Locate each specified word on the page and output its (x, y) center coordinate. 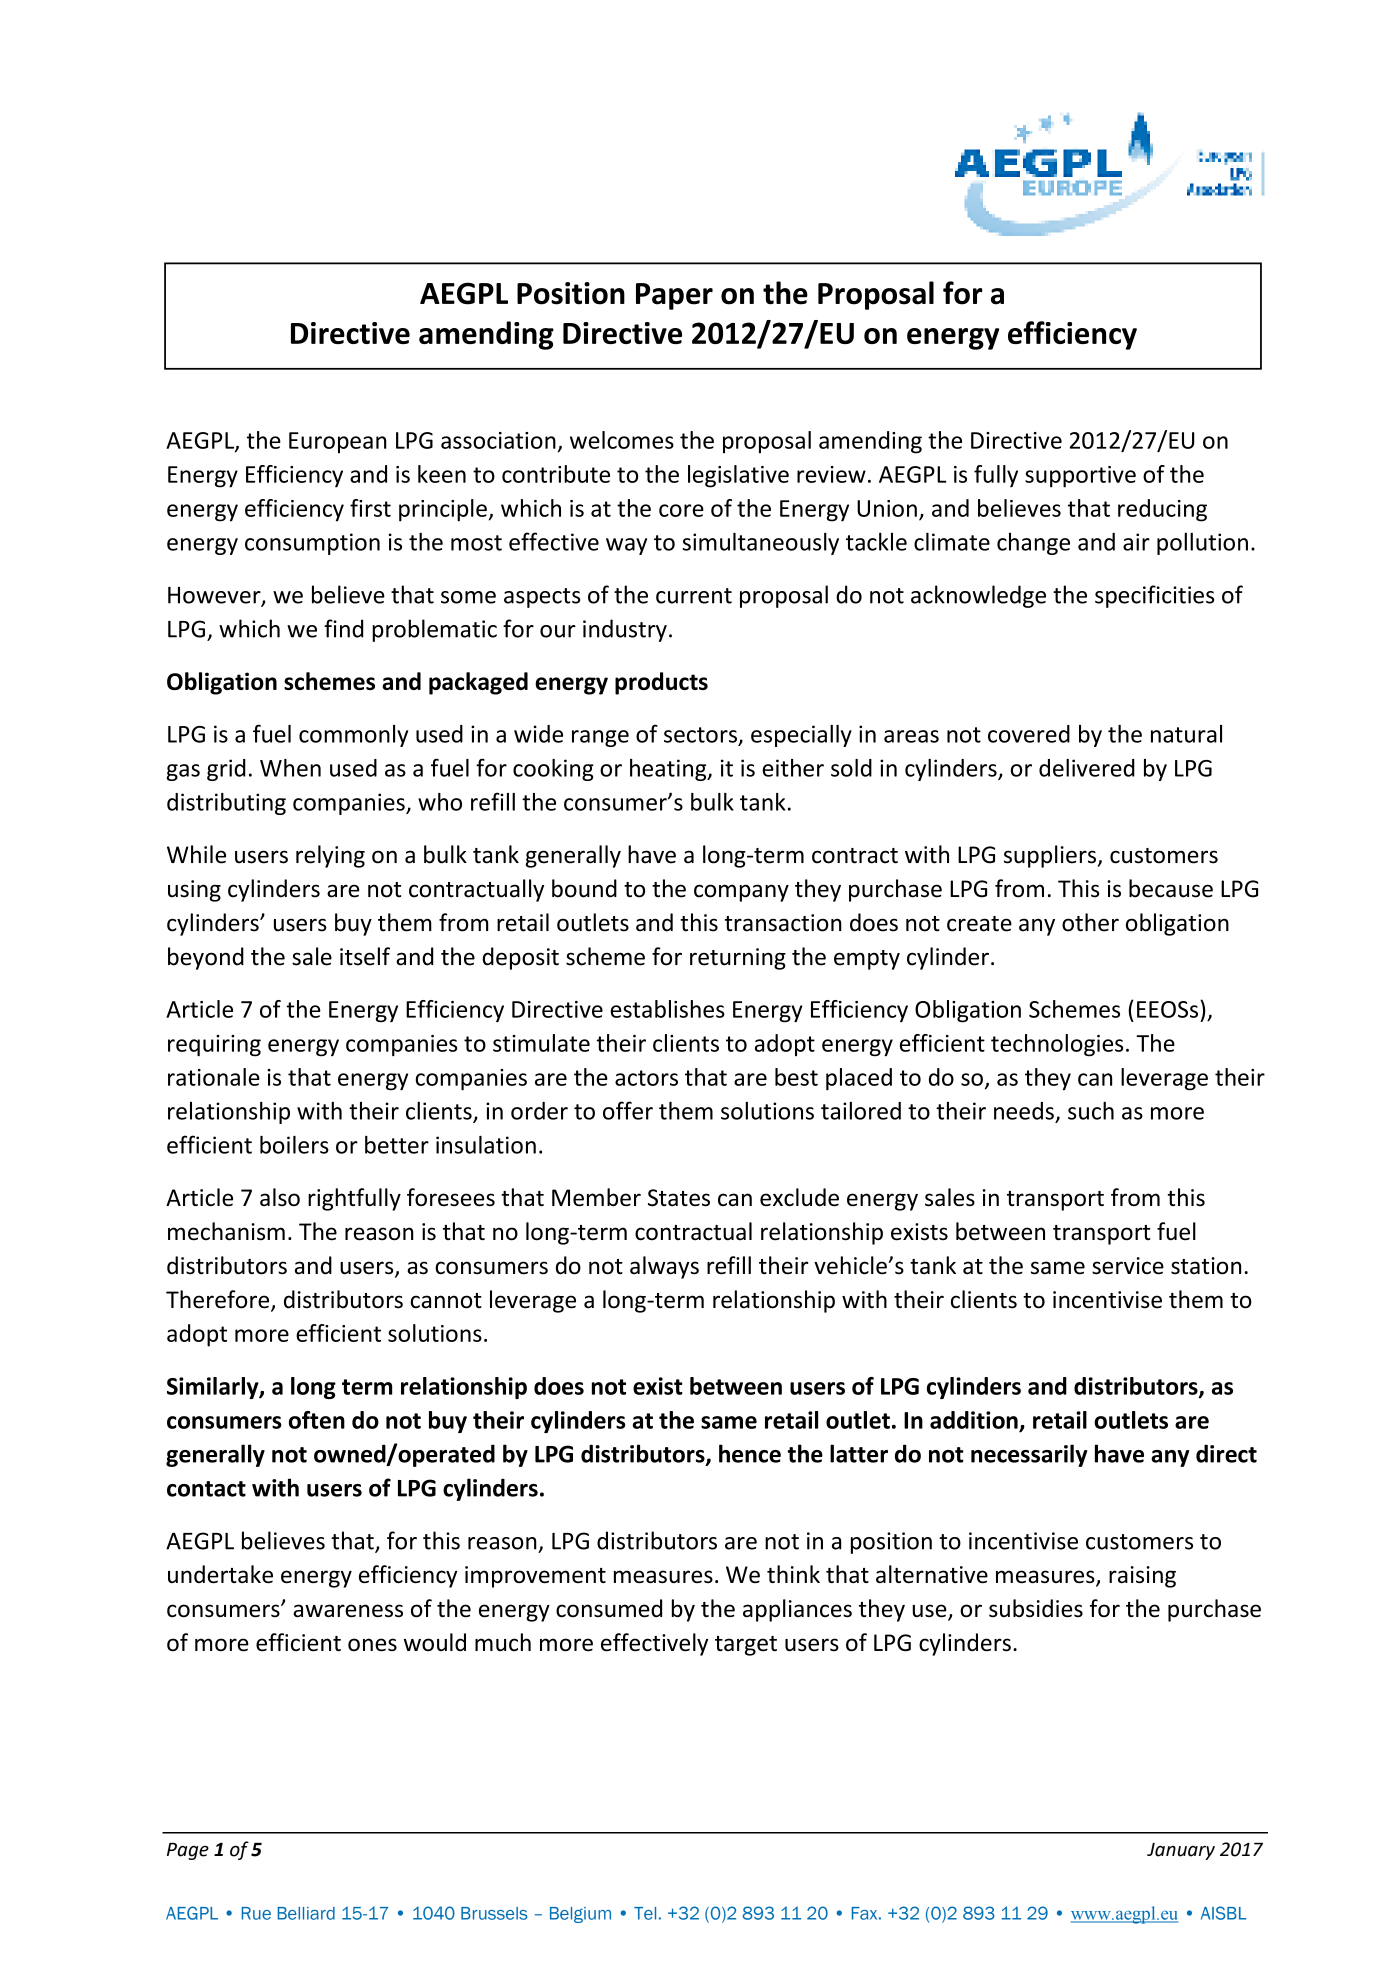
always (664, 1267)
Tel (645, 1913)
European (338, 443)
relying (330, 856)
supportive (1080, 477)
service (1128, 1266)
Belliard (306, 1913)
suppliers (1051, 856)
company (741, 893)
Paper (674, 296)
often (317, 1420)
